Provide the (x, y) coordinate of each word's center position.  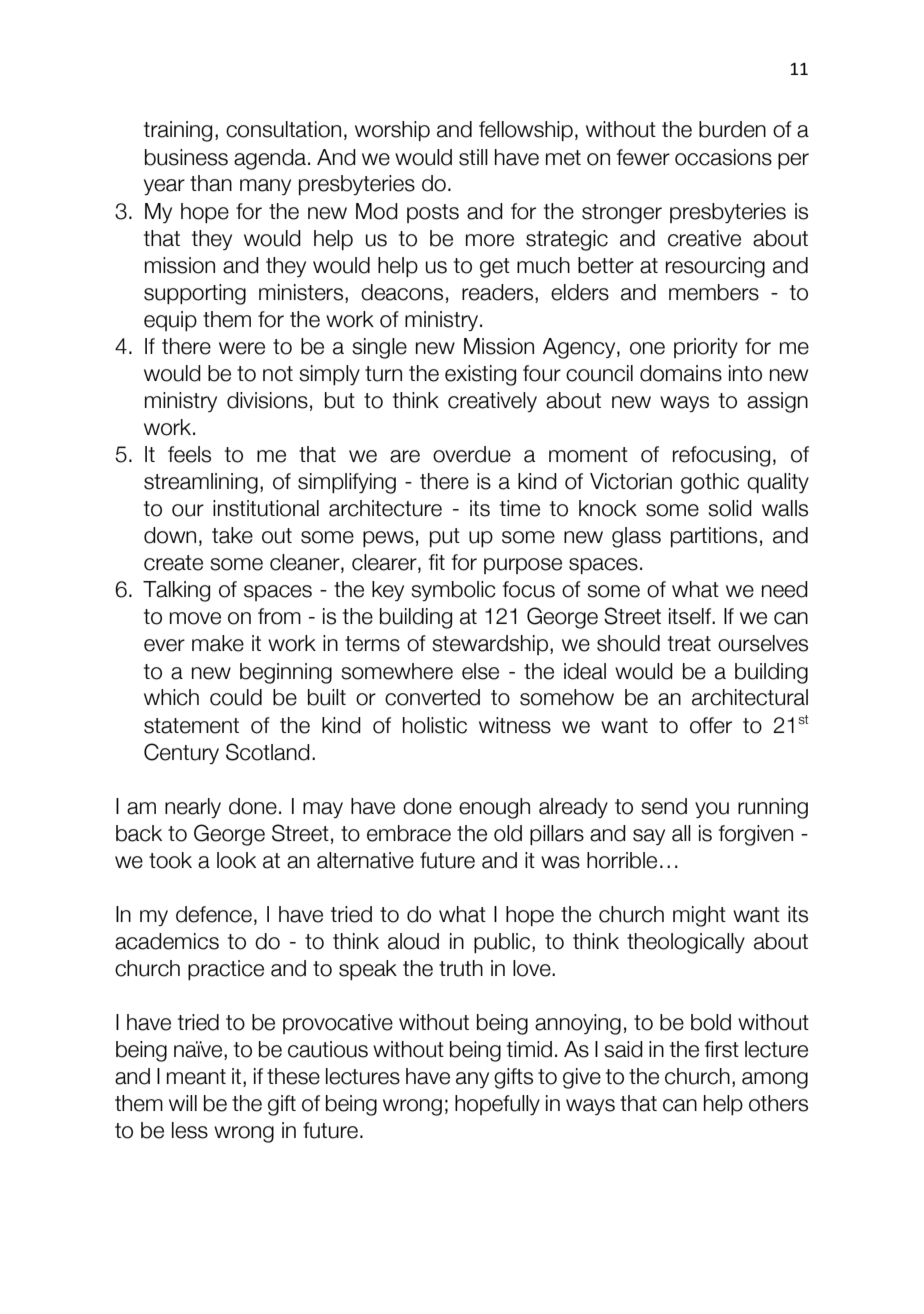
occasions (723, 157)
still (473, 157)
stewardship (491, 645)
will (183, 1103)
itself (691, 616)
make (218, 643)
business (186, 157)
